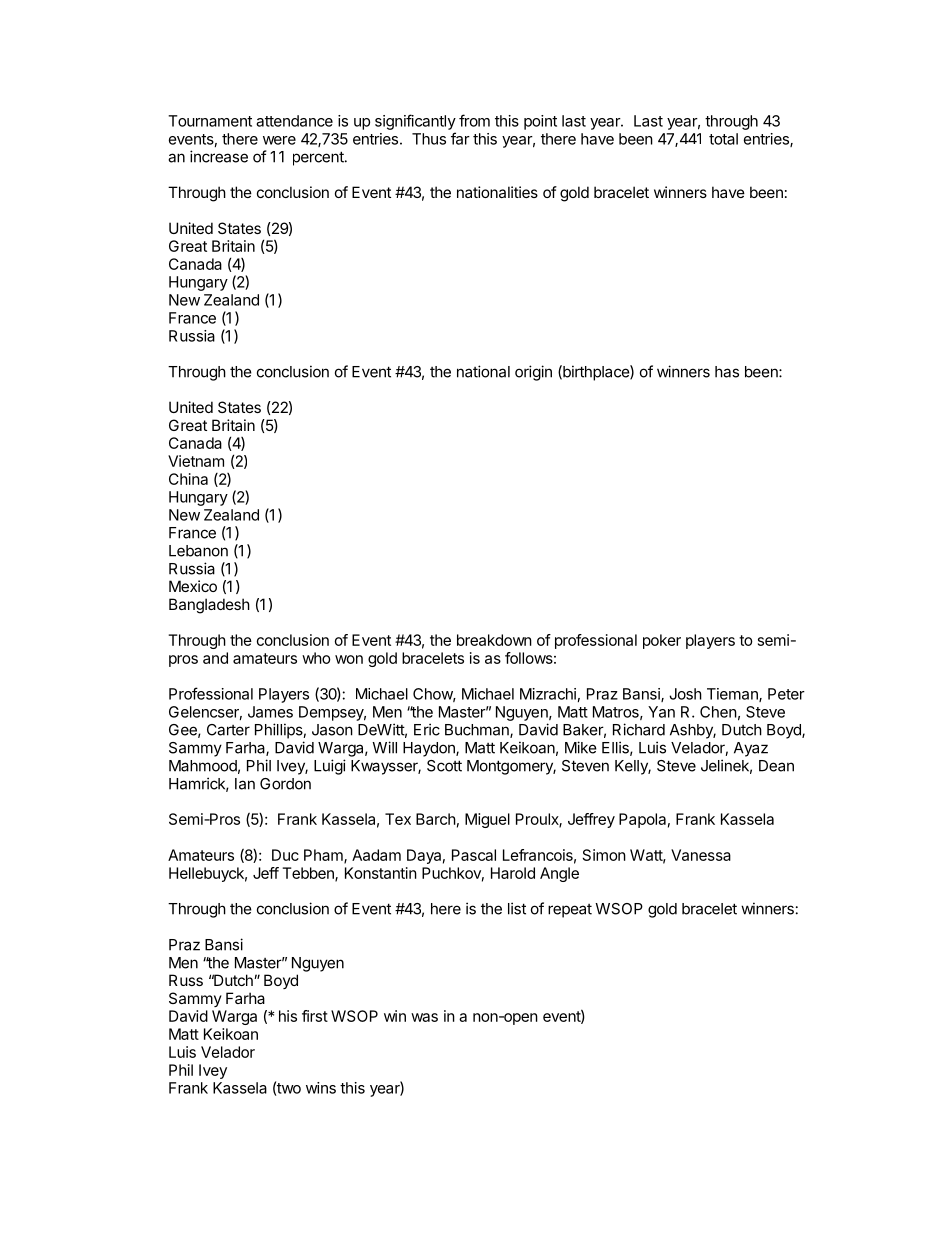 The width and height of the screenshot is (952, 1233). Describe the element at coordinates (321, 1088) in the screenshot. I see `wins` at that location.
